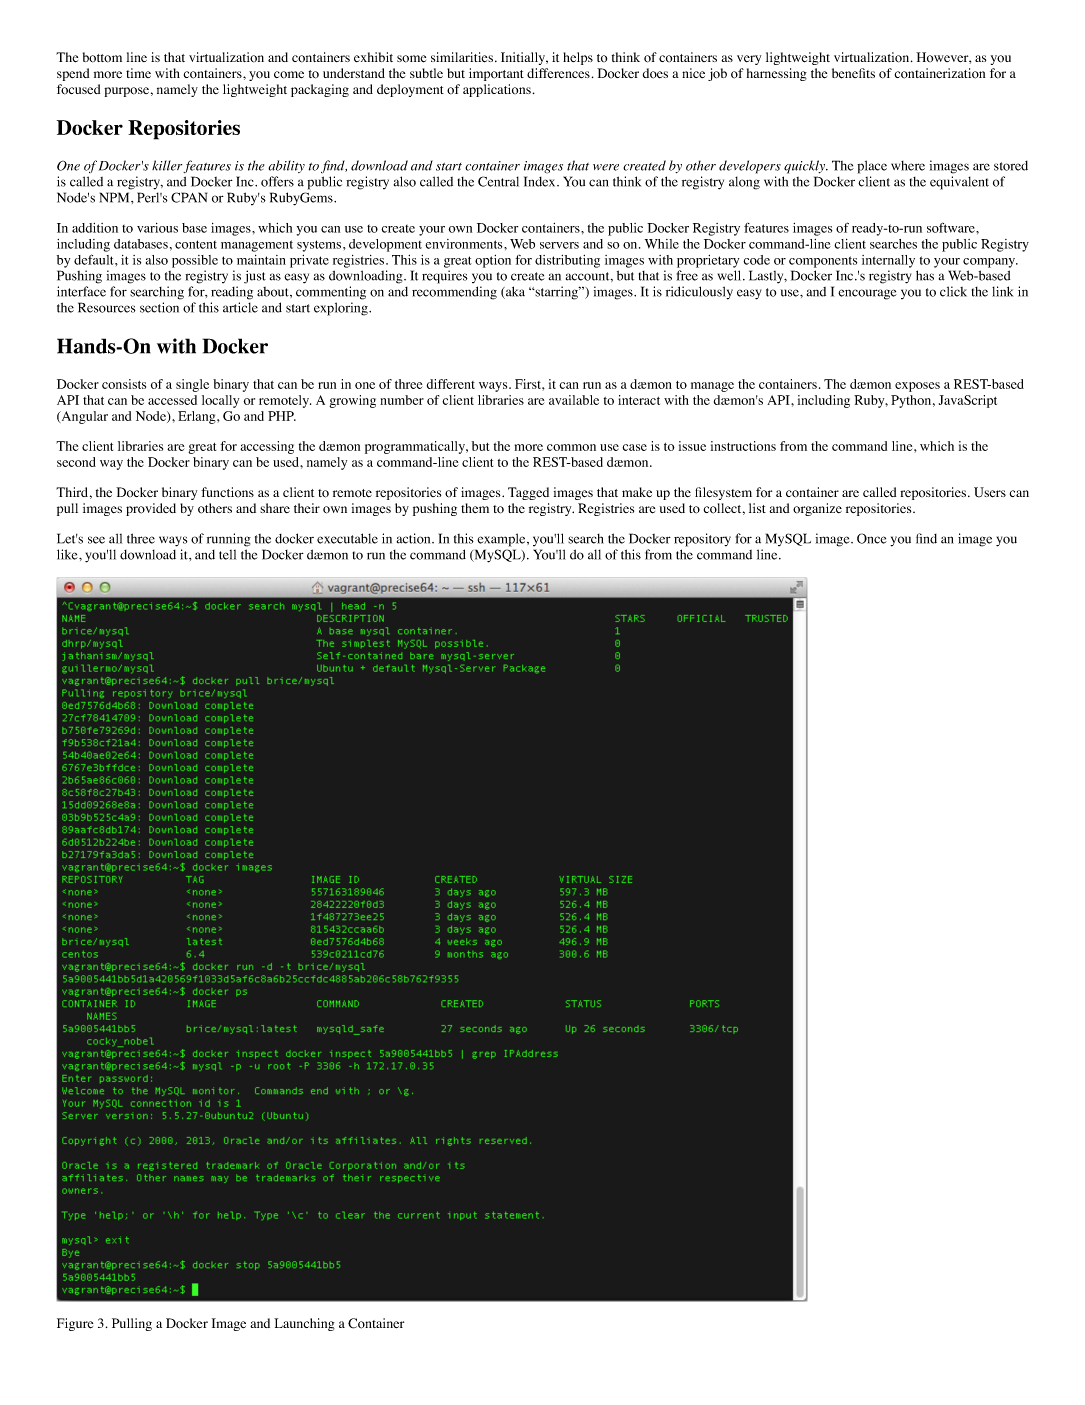 The height and width of the screenshot is (1405, 1085). What do you see at coordinates (68, 554) in the screenshot?
I see `like` at bounding box center [68, 554].
